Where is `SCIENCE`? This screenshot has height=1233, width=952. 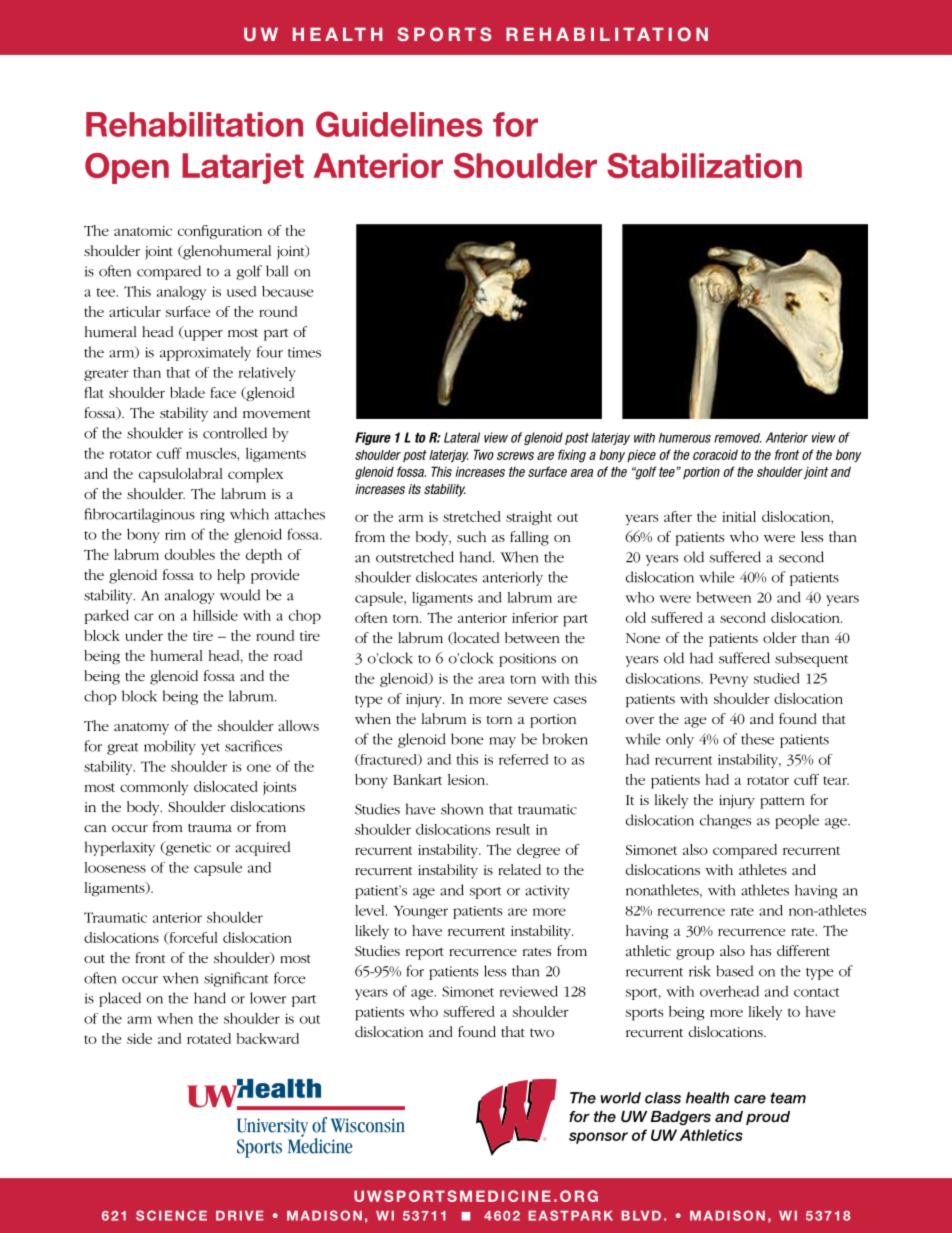 SCIENCE is located at coordinates (171, 1215).
